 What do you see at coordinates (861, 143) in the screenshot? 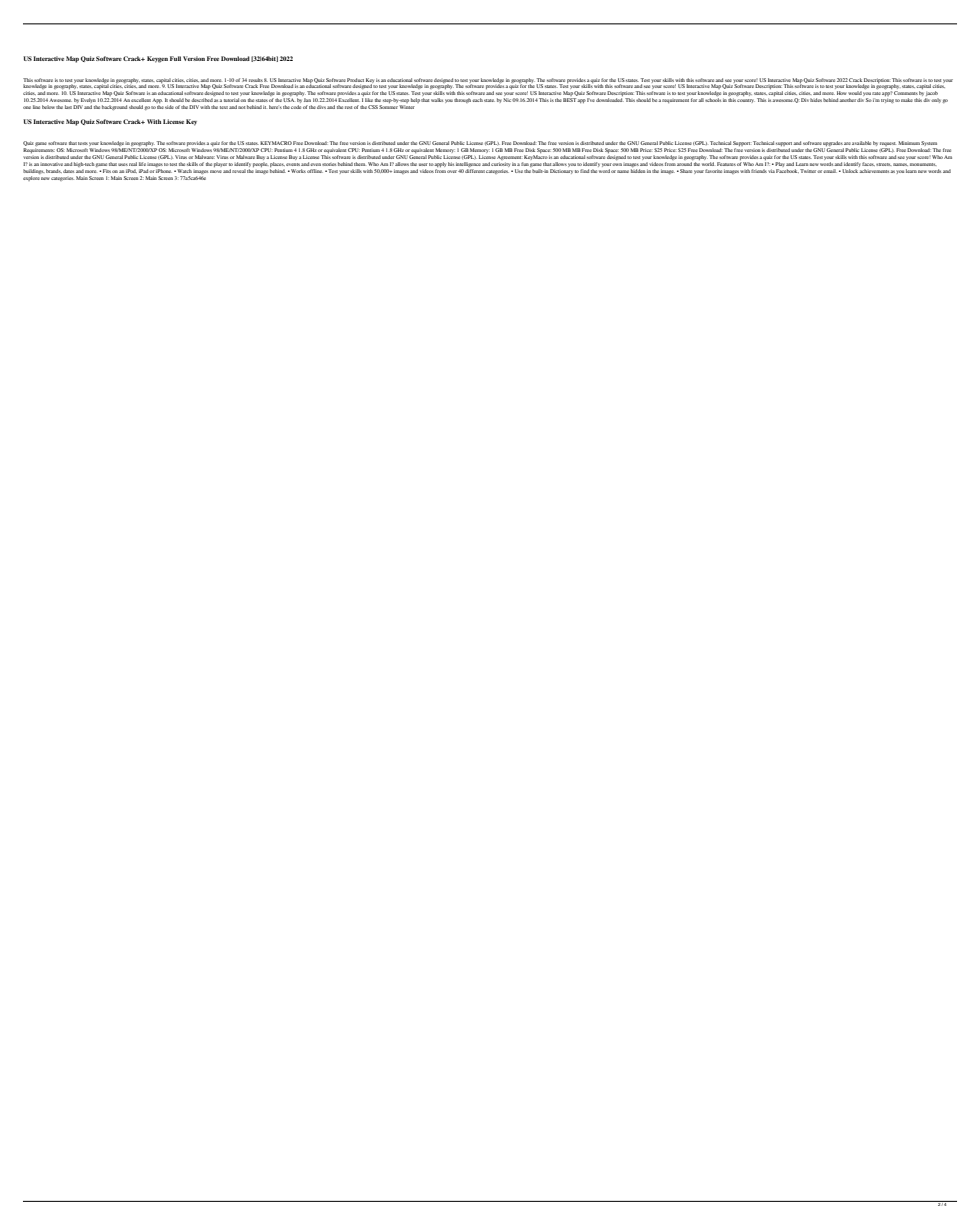
I see `available` at bounding box center [861, 143].
